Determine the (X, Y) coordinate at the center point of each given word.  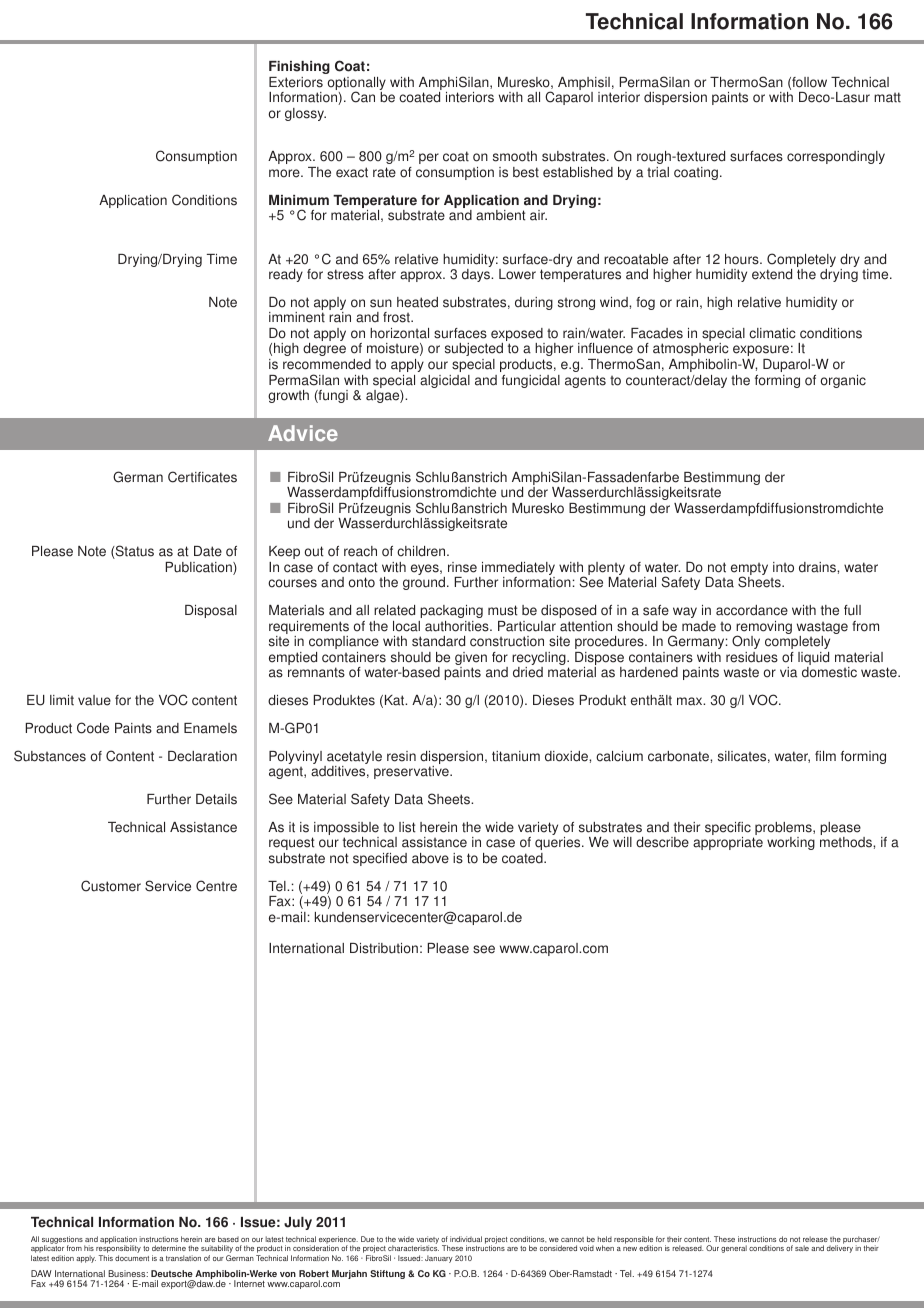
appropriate (728, 843)
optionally (357, 85)
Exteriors (296, 82)
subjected (474, 349)
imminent (297, 317)
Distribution (384, 948)
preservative (412, 772)
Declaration (202, 756)
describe (662, 842)
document (132, 1258)
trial (658, 172)
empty (749, 570)
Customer (111, 886)
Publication (200, 568)
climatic (772, 333)
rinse (462, 567)
